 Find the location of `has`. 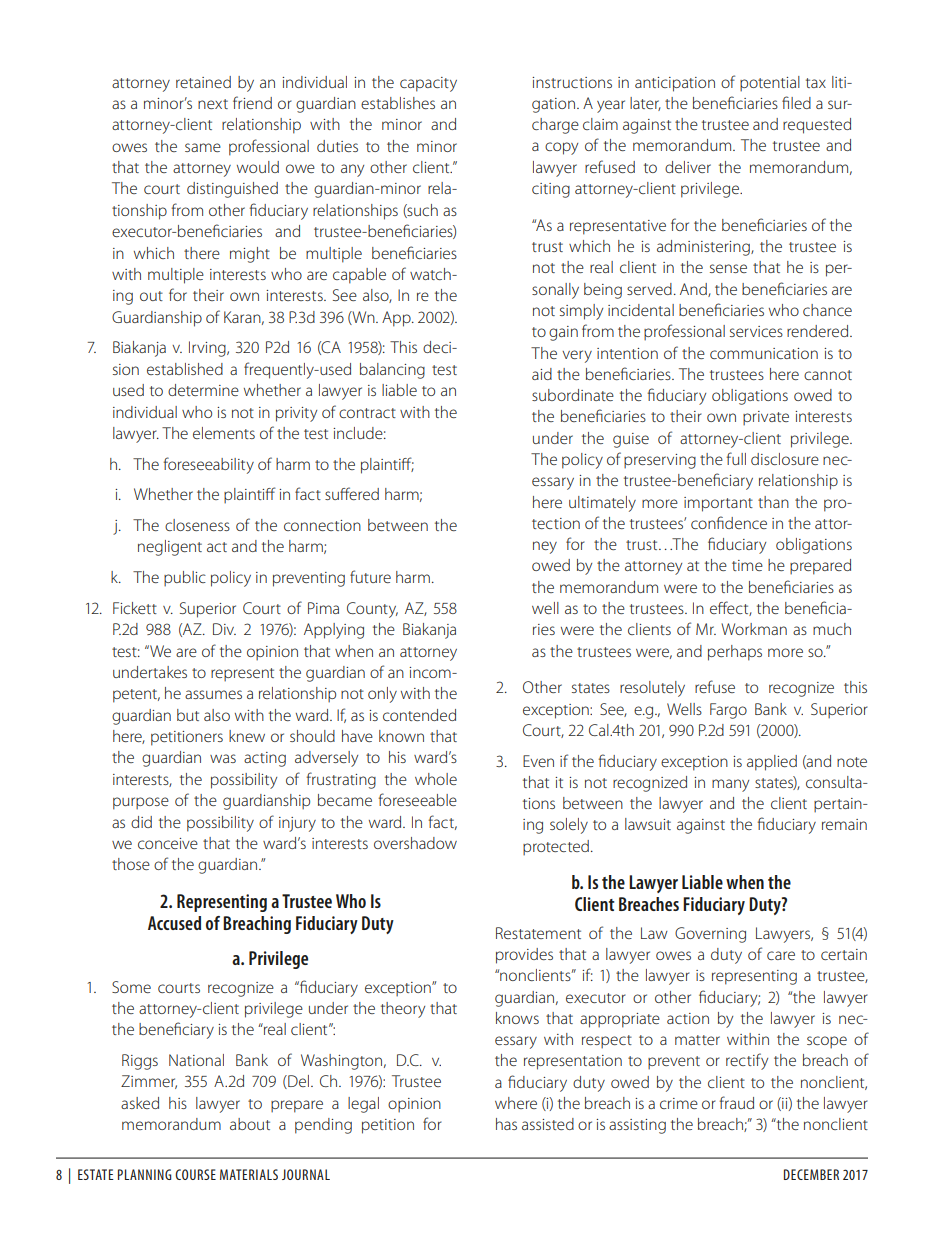

has is located at coordinates (506, 1124).
